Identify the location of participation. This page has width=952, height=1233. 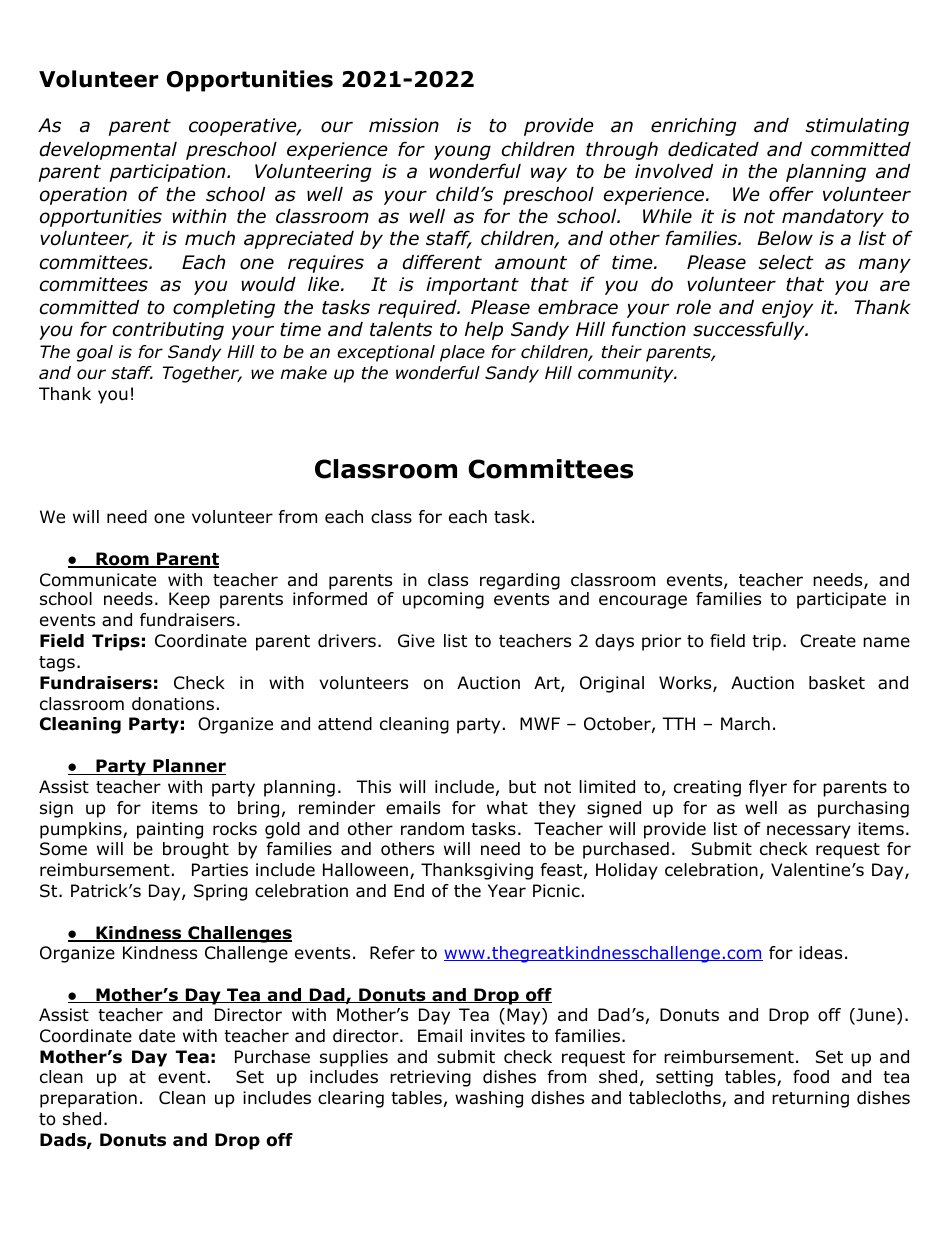
(168, 173).
